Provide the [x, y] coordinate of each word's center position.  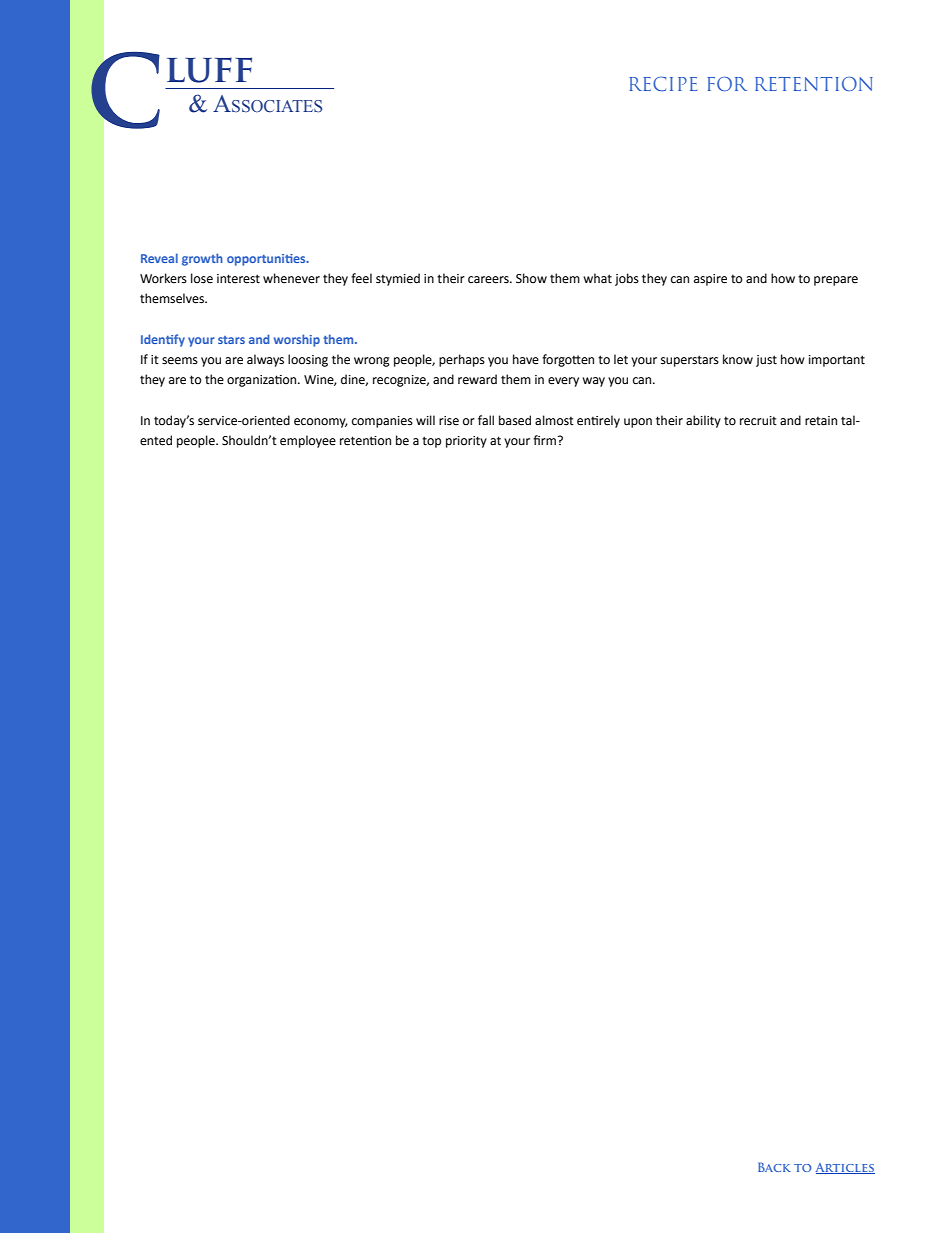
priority [466, 442]
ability [703, 421]
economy [321, 423]
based [515, 420]
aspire [710, 280]
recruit [758, 421]
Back [774, 1167]
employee [308, 441]
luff [209, 70]
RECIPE [663, 84]
